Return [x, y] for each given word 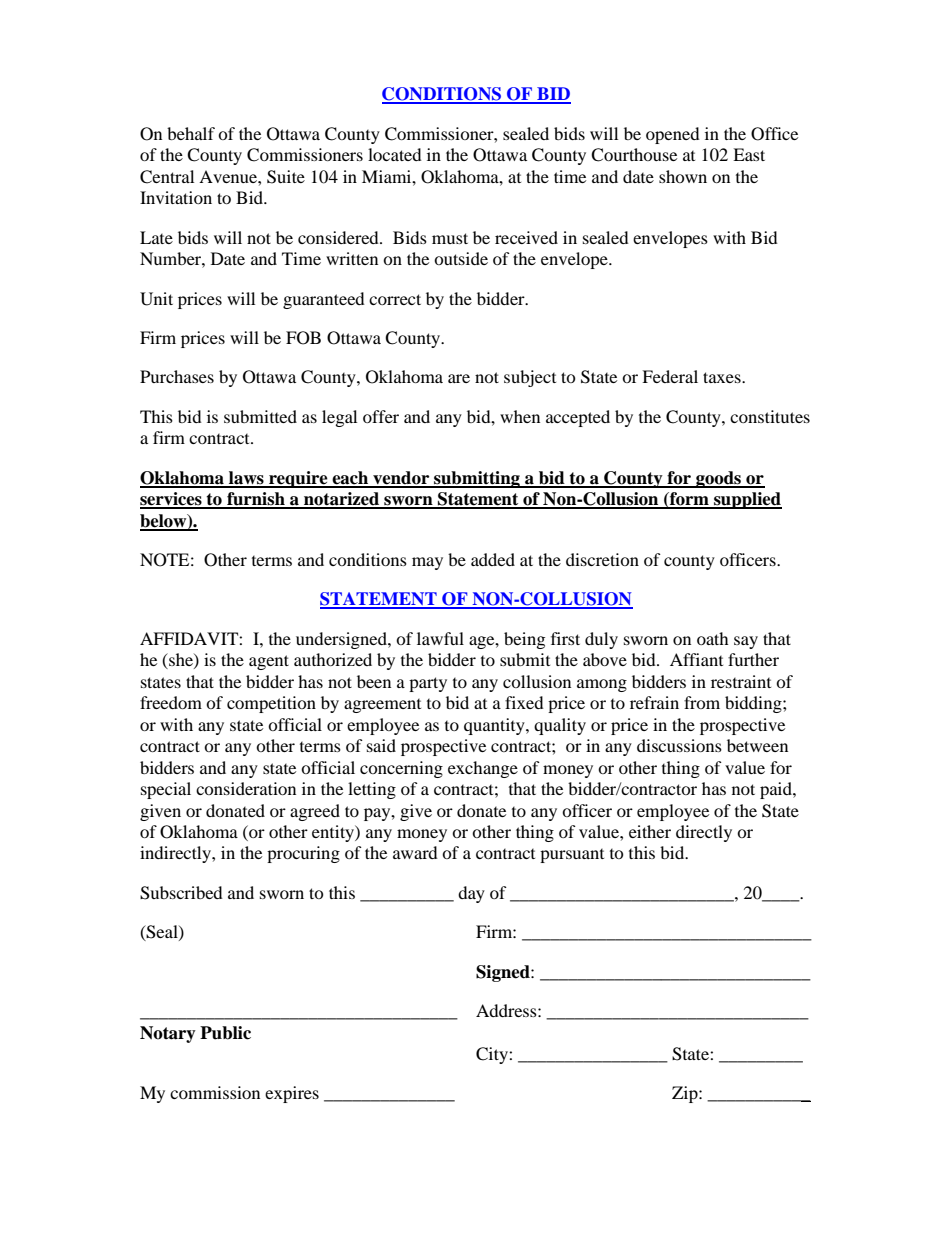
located [395, 154]
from [702, 702]
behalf [191, 133]
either [650, 831]
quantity [495, 726]
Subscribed [181, 893]
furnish [256, 500]
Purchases [177, 376]
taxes [723, 377]
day [471, 894]
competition [271, 704]
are [459, 378]
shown [683, 176]
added [493, 559]
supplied [747, 500]
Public [225, 1033]
